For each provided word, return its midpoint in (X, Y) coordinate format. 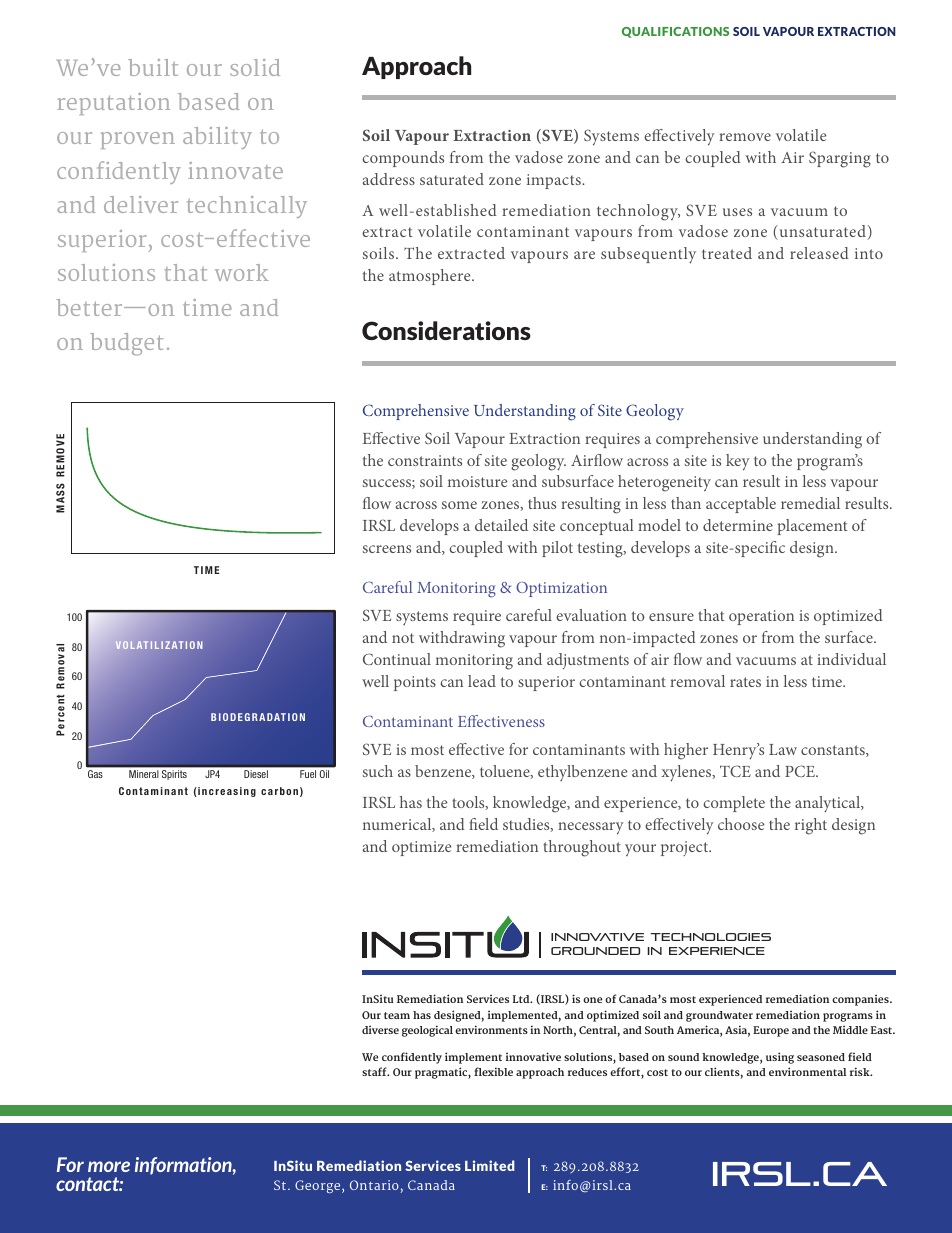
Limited (489, 1165)
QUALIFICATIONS (675, 32)
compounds (403, 159)
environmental (808, 1071)
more (109, 1166)
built (153, 67)
